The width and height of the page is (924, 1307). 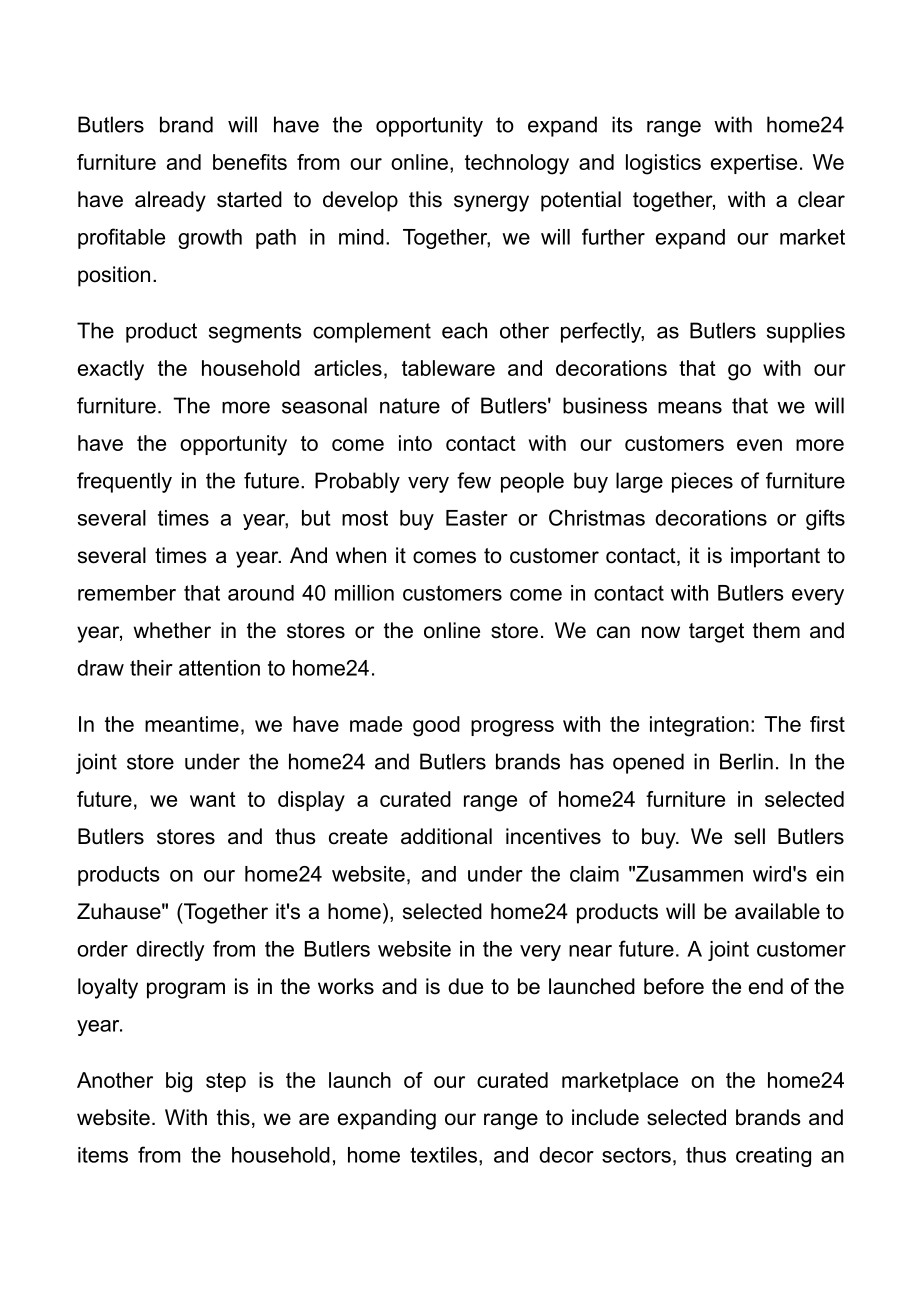 I want to click on already, so click(x=170, y=201).
